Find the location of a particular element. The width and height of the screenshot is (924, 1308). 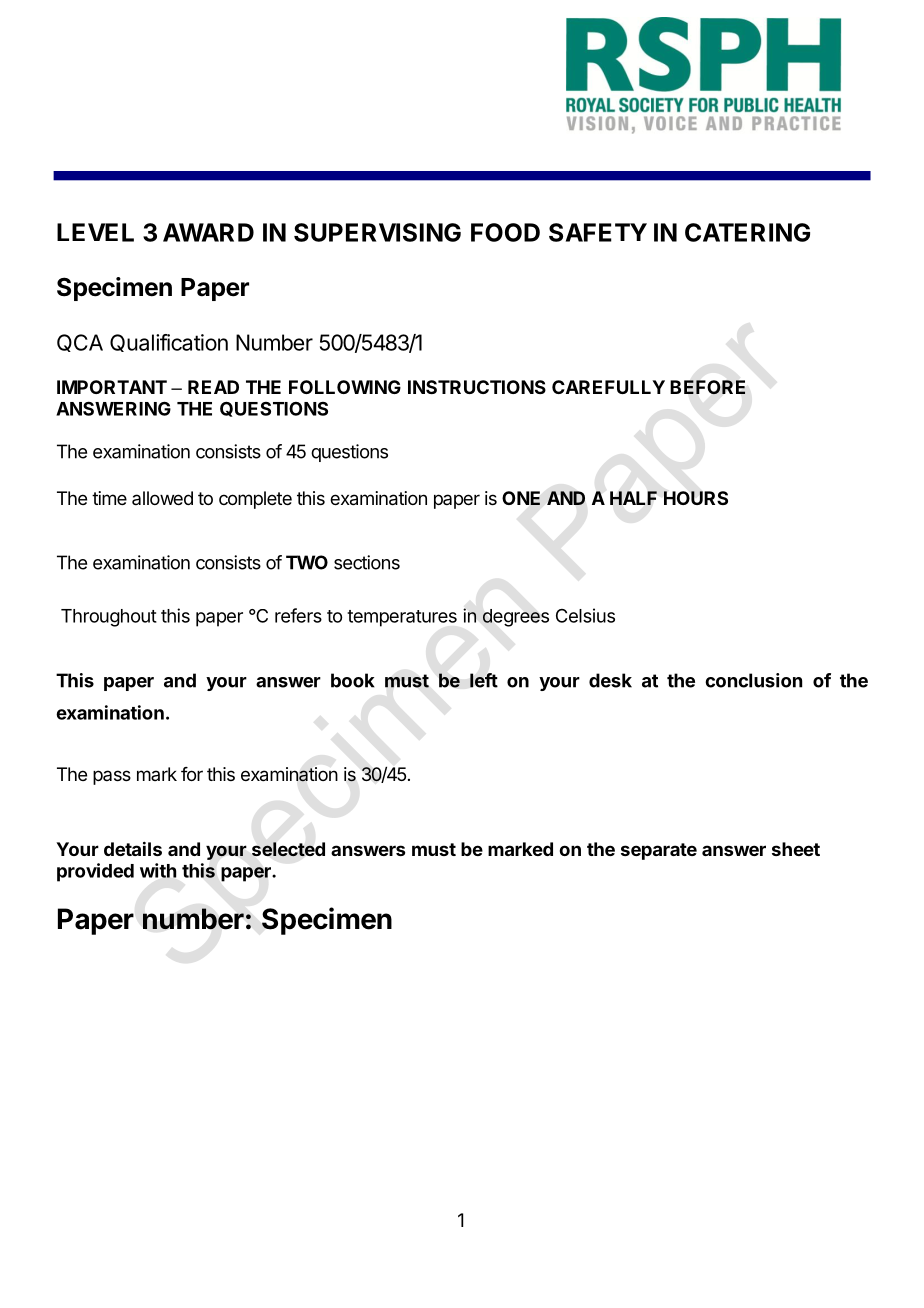

selected is located at coordinates (288, 849).
